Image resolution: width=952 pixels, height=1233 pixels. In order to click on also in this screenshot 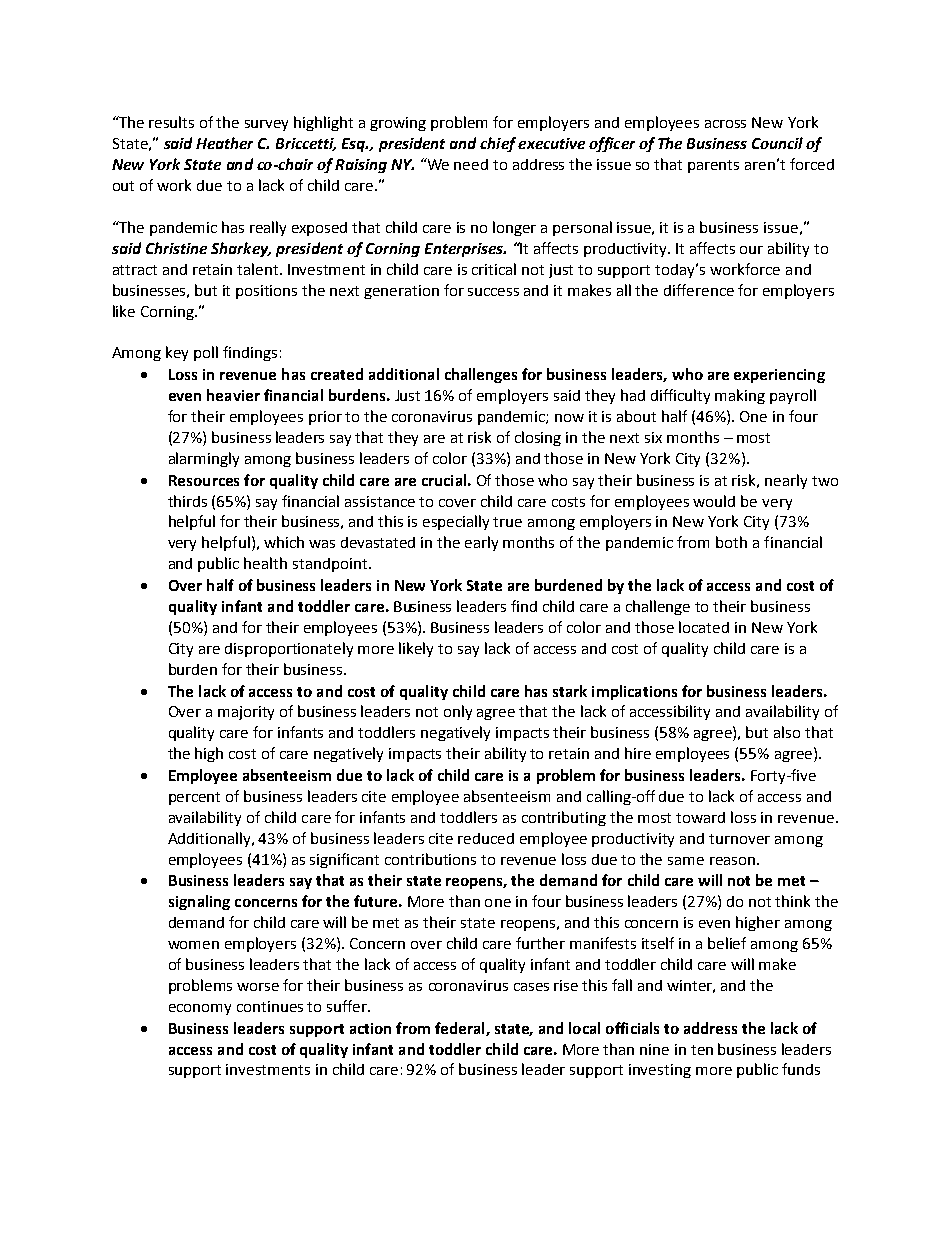, I will do `click(787, 732)`.
